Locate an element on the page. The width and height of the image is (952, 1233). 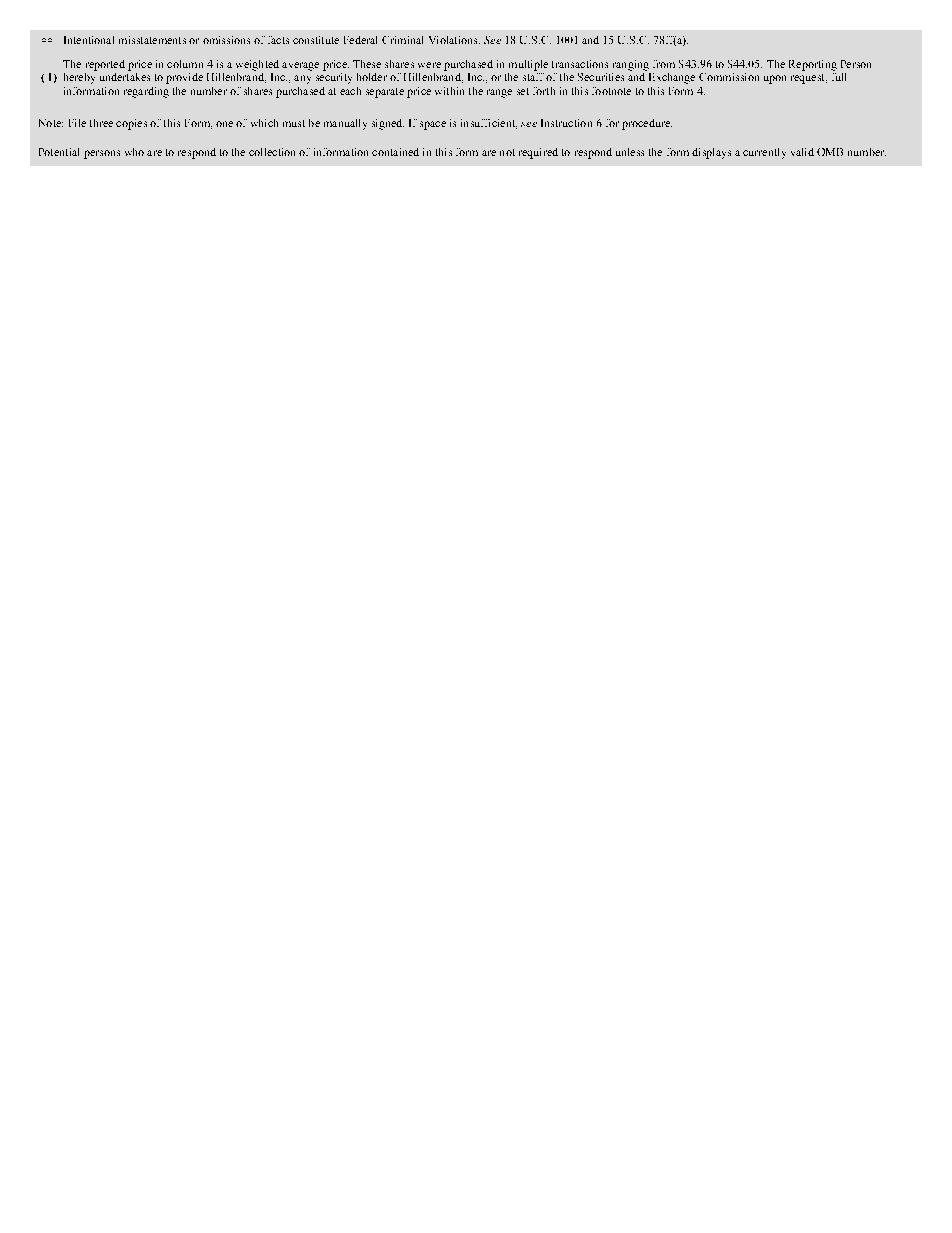
who is located at coordinates (134, 152).
